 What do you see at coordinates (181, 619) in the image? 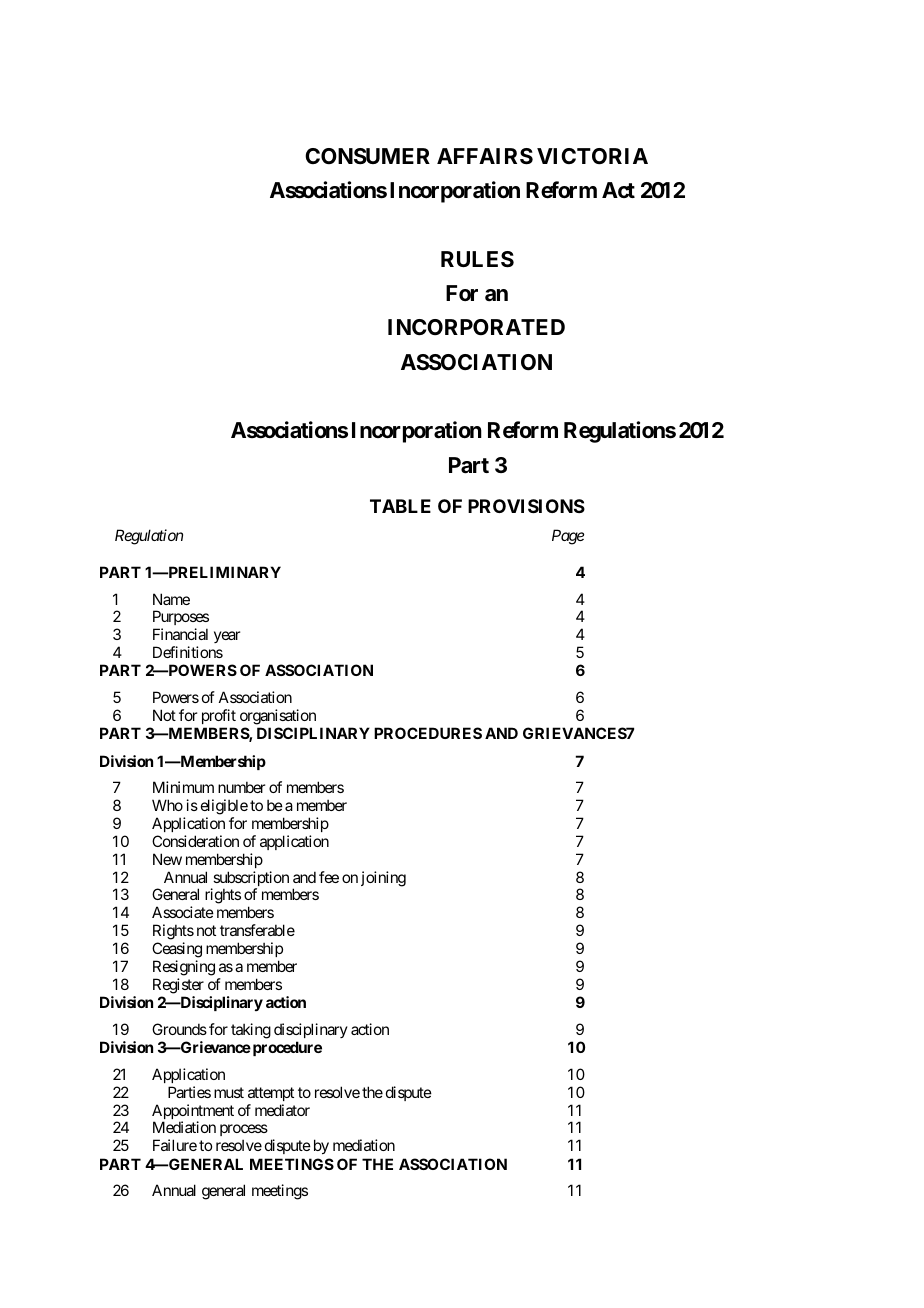
I see `Purposes` at bounding box center [181, 619].
